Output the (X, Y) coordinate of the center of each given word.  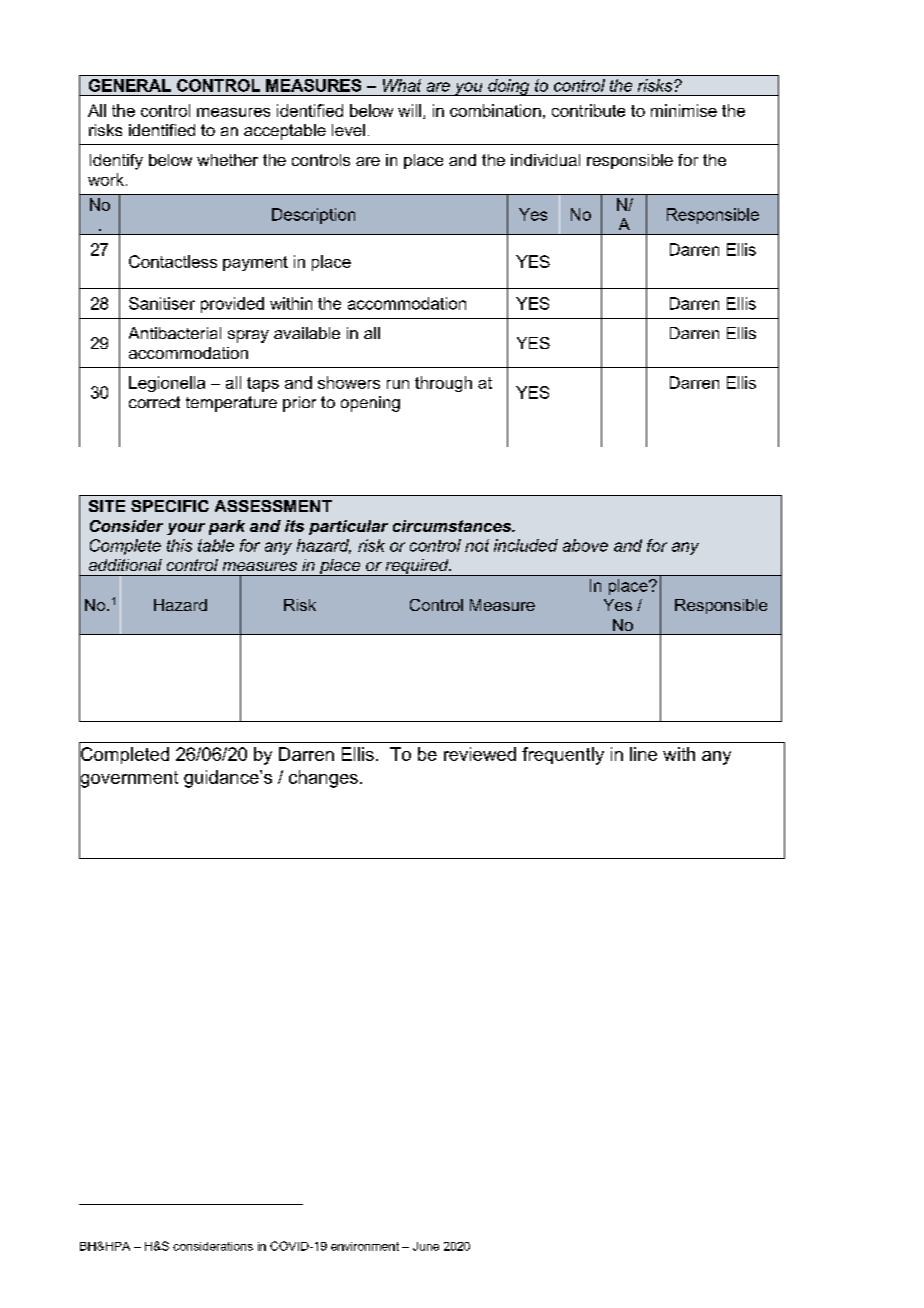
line (643, 754)
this (179, 545)
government (128, 779)
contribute (588, 110)
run (398, 384)
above (585, 545)
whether (227, 160)
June (426, 1246)
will (409, 110)
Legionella (167, 384)
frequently (563, 756)
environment (365, 1246)
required (417, 567)
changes (323, 779)
